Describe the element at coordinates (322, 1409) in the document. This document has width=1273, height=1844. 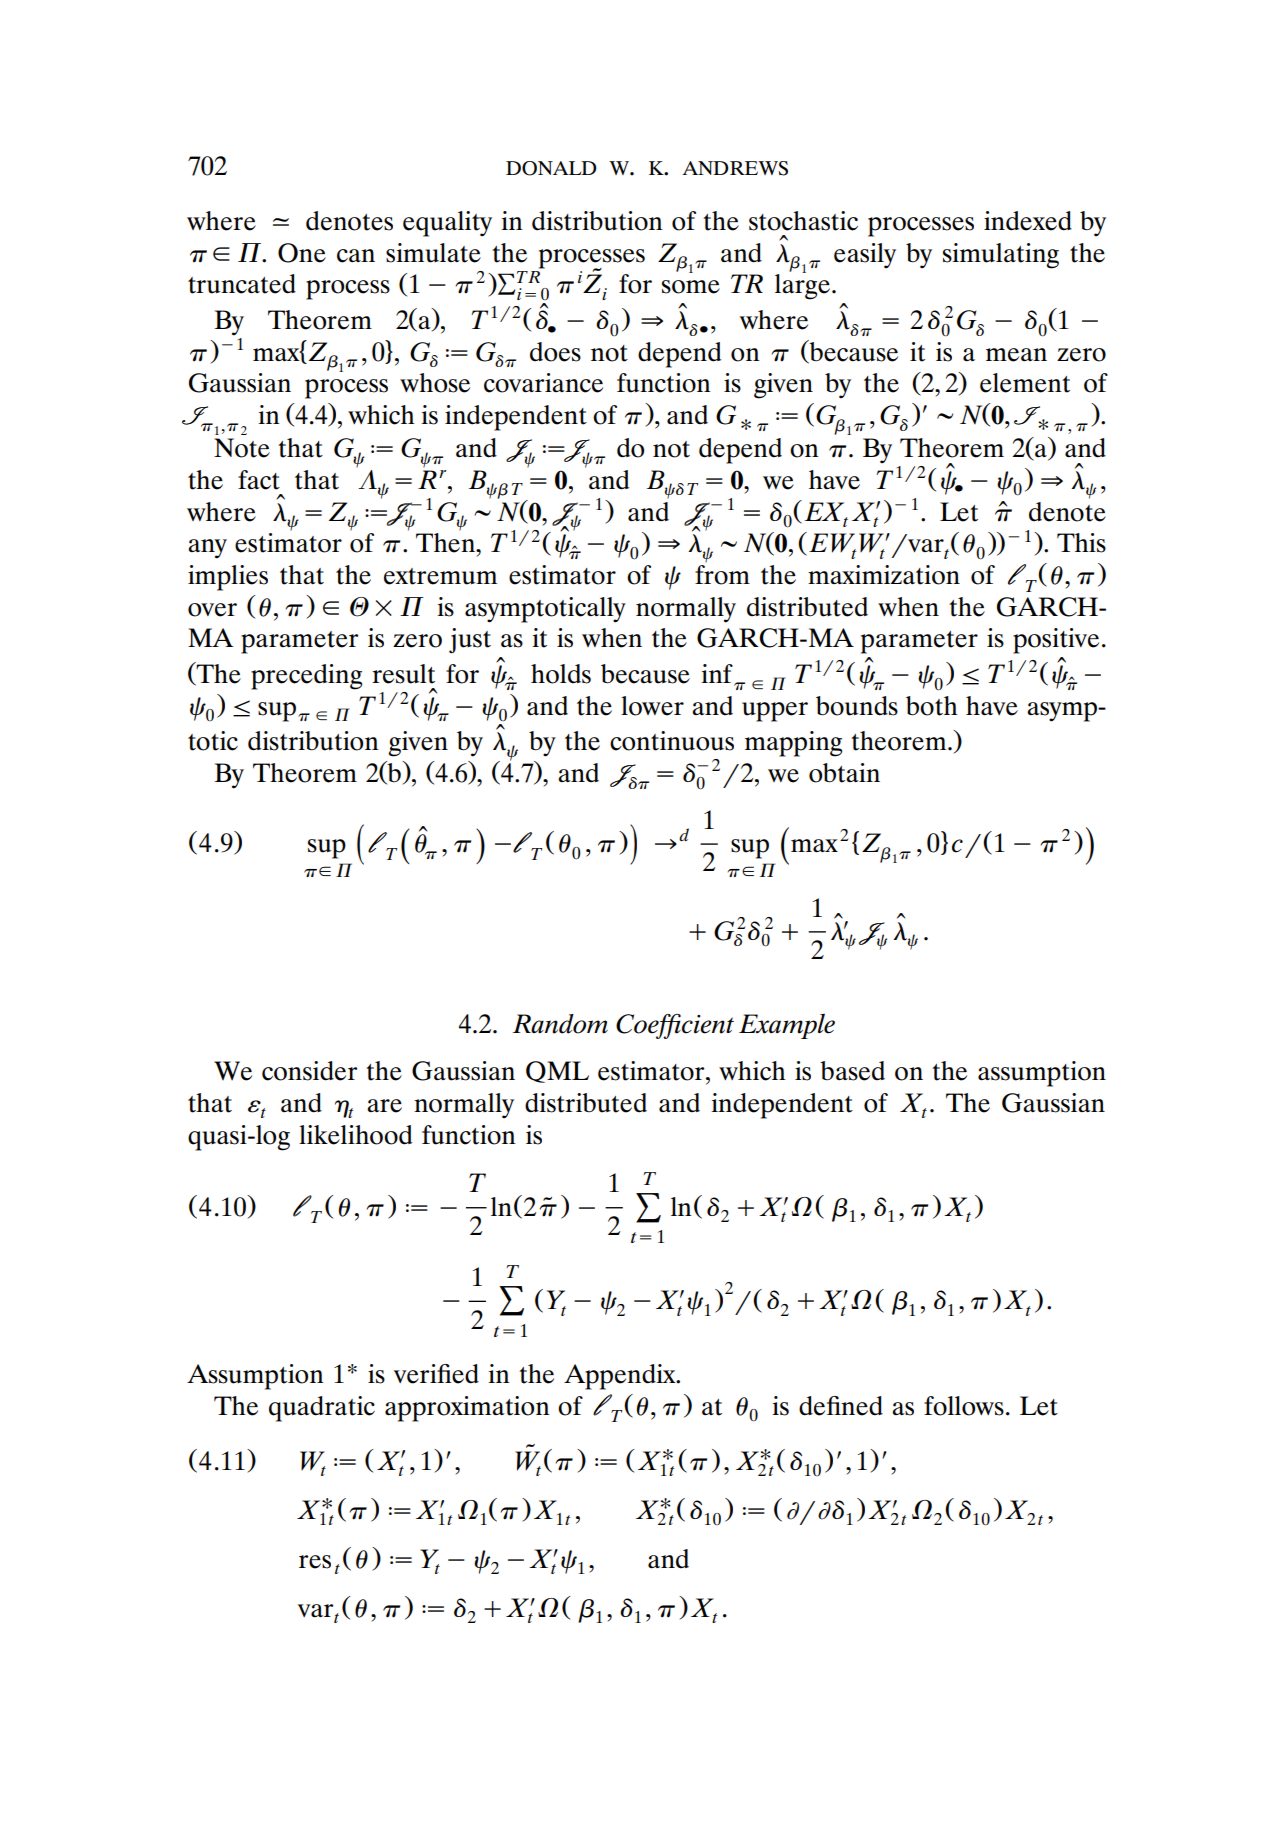
I see `quadratic` at that location.
